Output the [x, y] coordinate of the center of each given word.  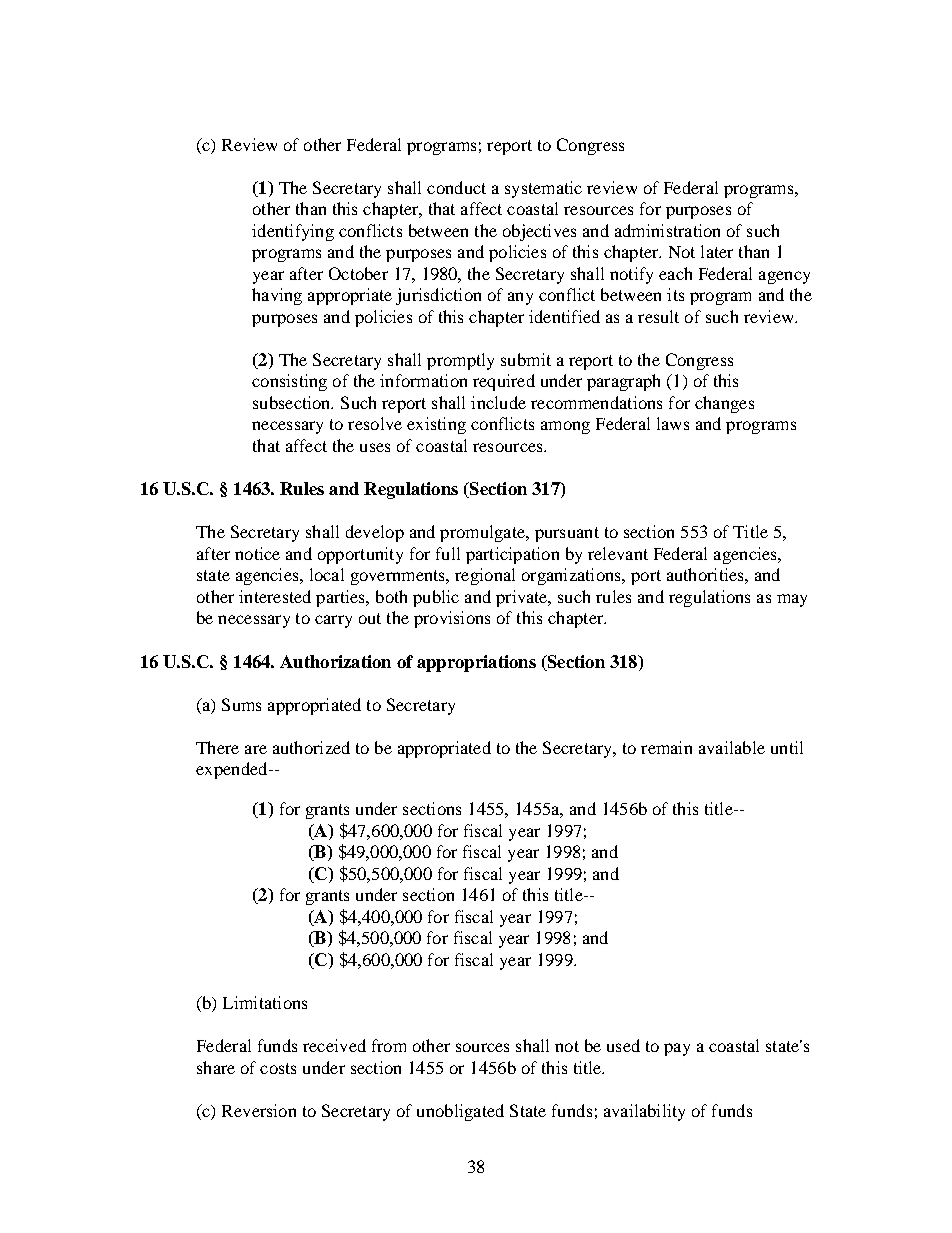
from [389, 1045]
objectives [539, 232]
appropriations [476, 663]
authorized [311, 747]
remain [666, 747]
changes [724, 404]
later [717, 251]
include [498, 402]
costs [278, 1068]
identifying [293, 232]
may [792, 600]
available [732, 747]
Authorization [335, 661]
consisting [289, 382]
